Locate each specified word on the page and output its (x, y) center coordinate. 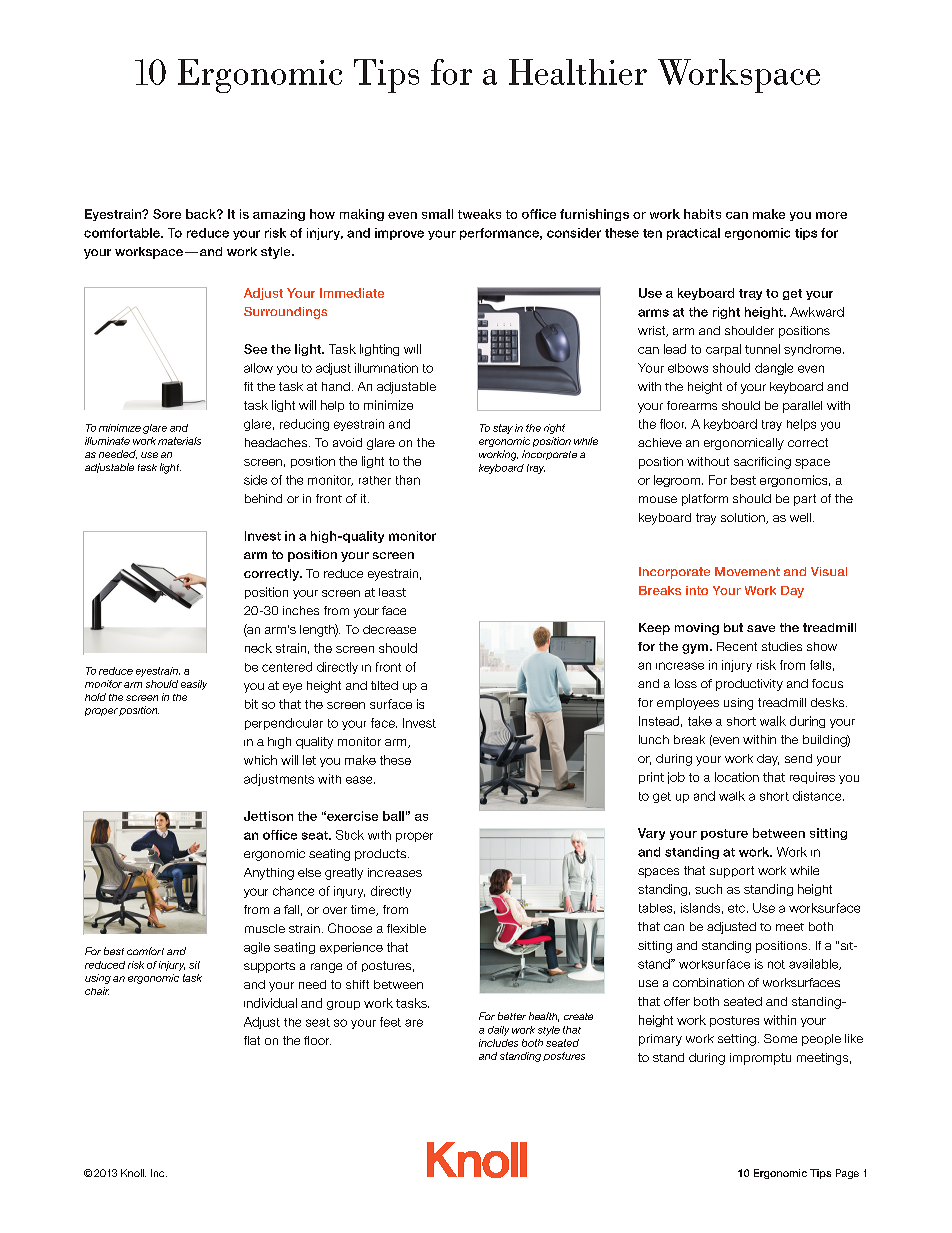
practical (693, 234)
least (392, 592)
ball (393, 816)
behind (263, 498)
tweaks (479, 214)
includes (498, 1043)
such (708, 889)
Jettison (268, 816)
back (202, 214)
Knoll (133, 1173)
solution (744, 518)
